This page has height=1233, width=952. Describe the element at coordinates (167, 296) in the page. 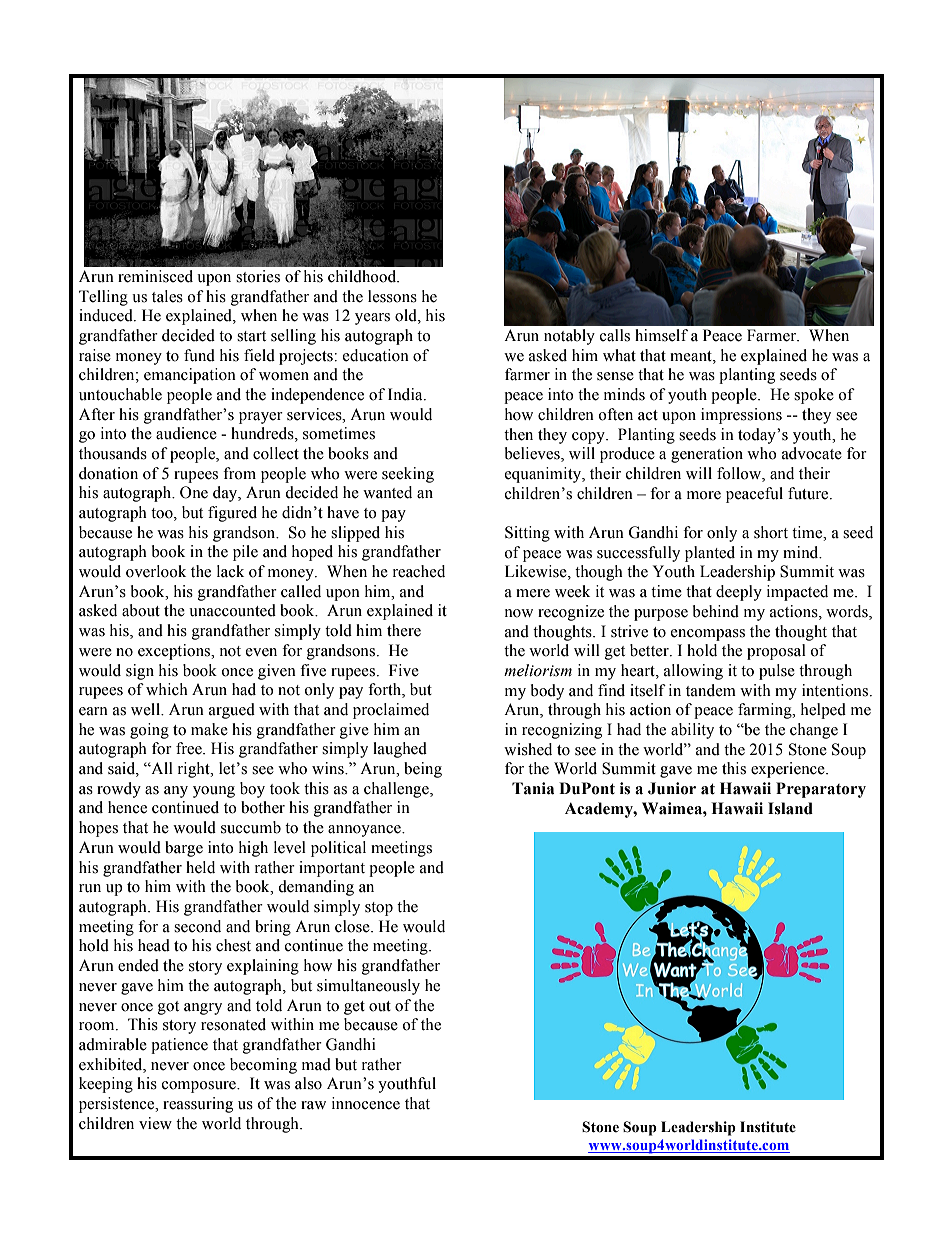

I see `tales` at that location.
